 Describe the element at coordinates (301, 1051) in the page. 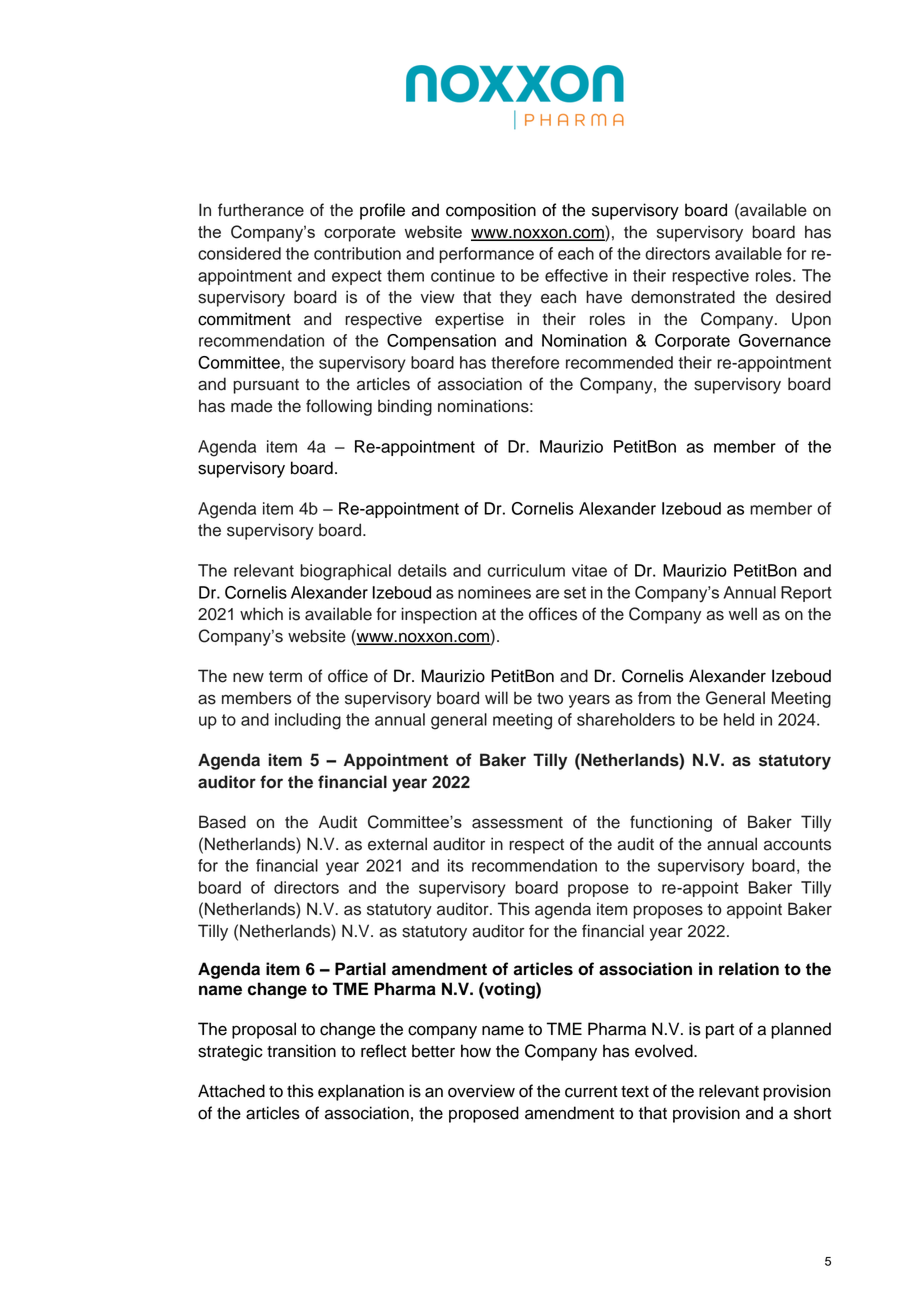

I see `transition` at that location.
